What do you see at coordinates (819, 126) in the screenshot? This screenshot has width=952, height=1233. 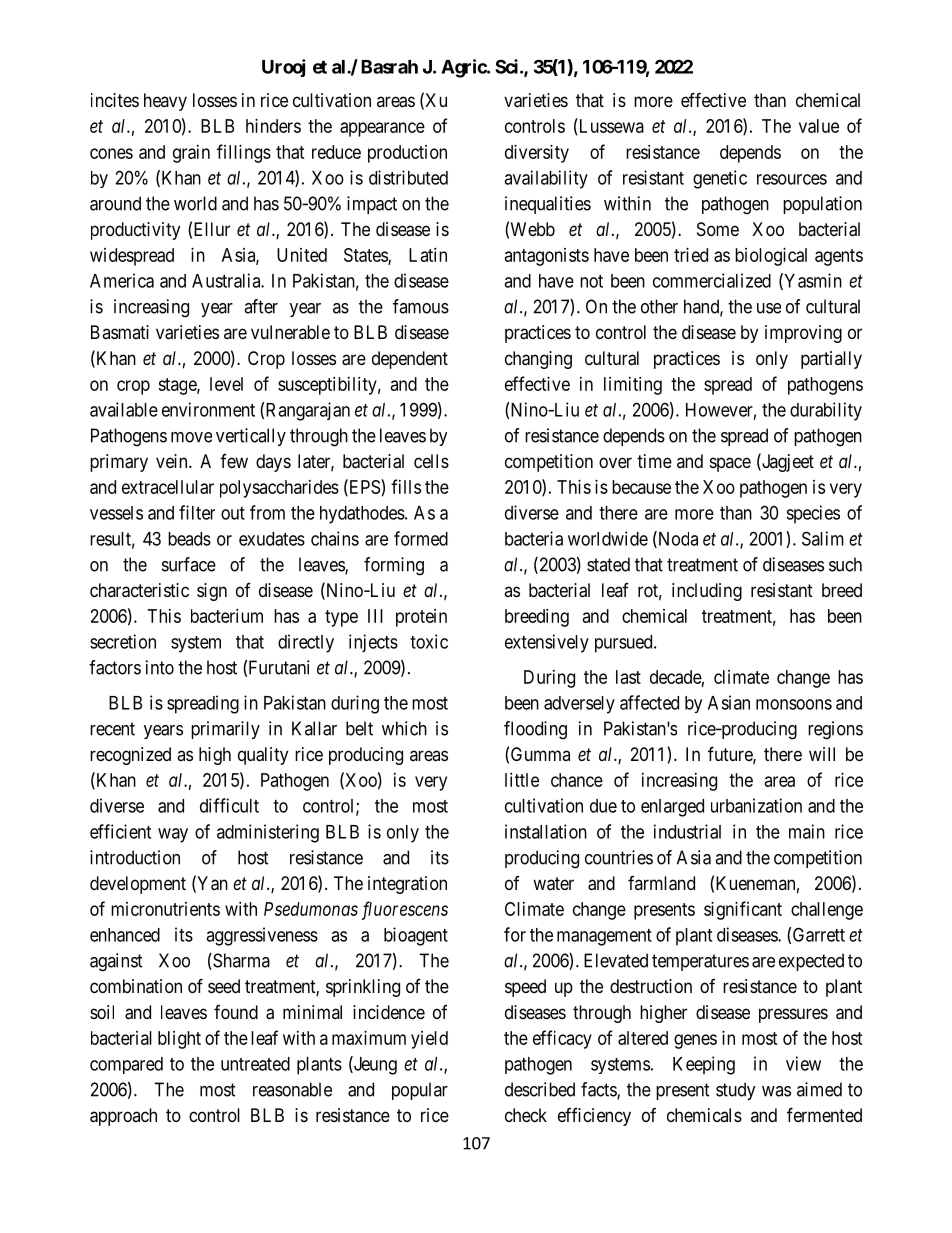 I see `value` at bounding box center [819, 126].
